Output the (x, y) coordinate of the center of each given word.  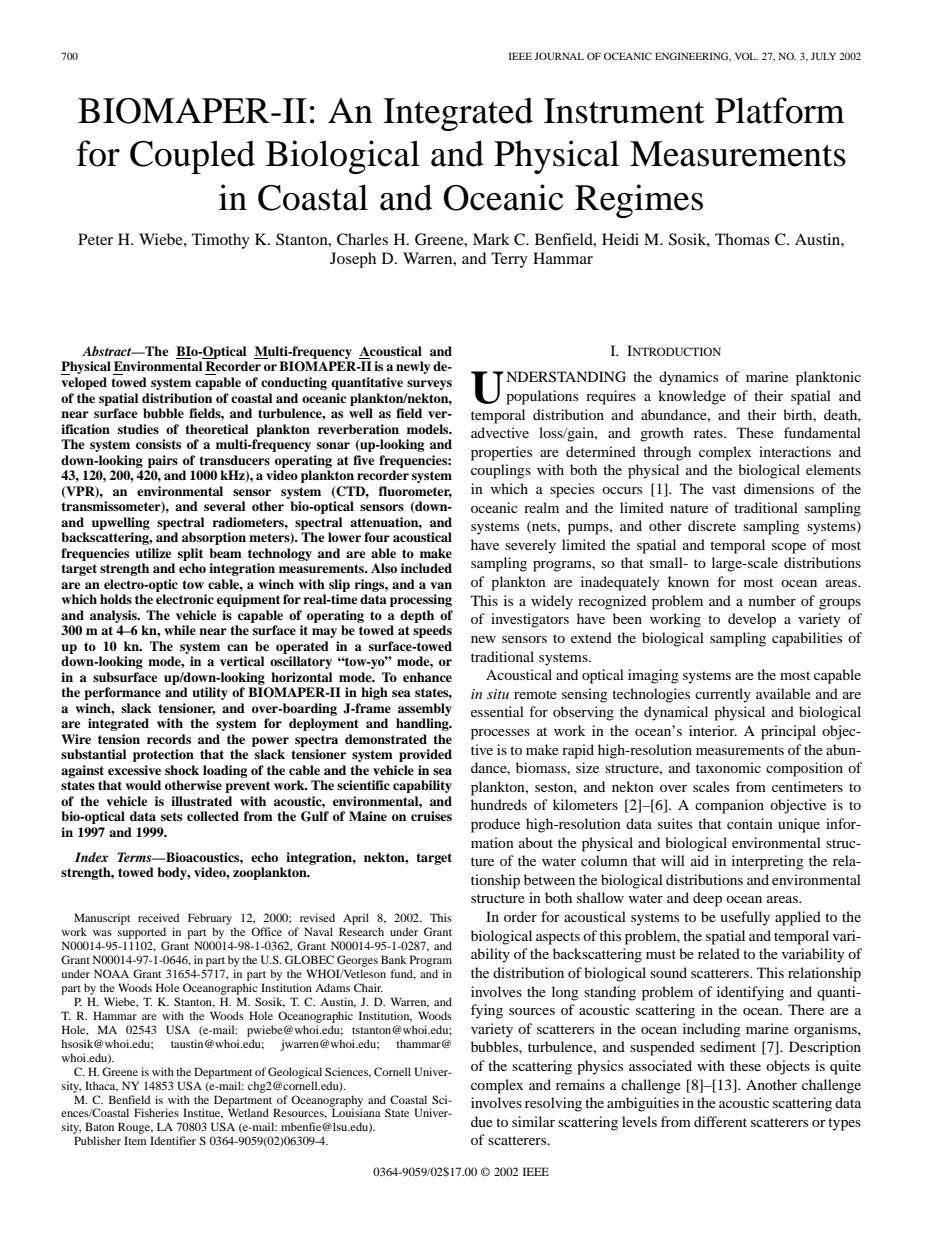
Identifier (173, 1140)
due (482, 1121)
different (720, 1121)
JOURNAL (559, 56)
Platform (780, 110)
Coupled (192, 157)
